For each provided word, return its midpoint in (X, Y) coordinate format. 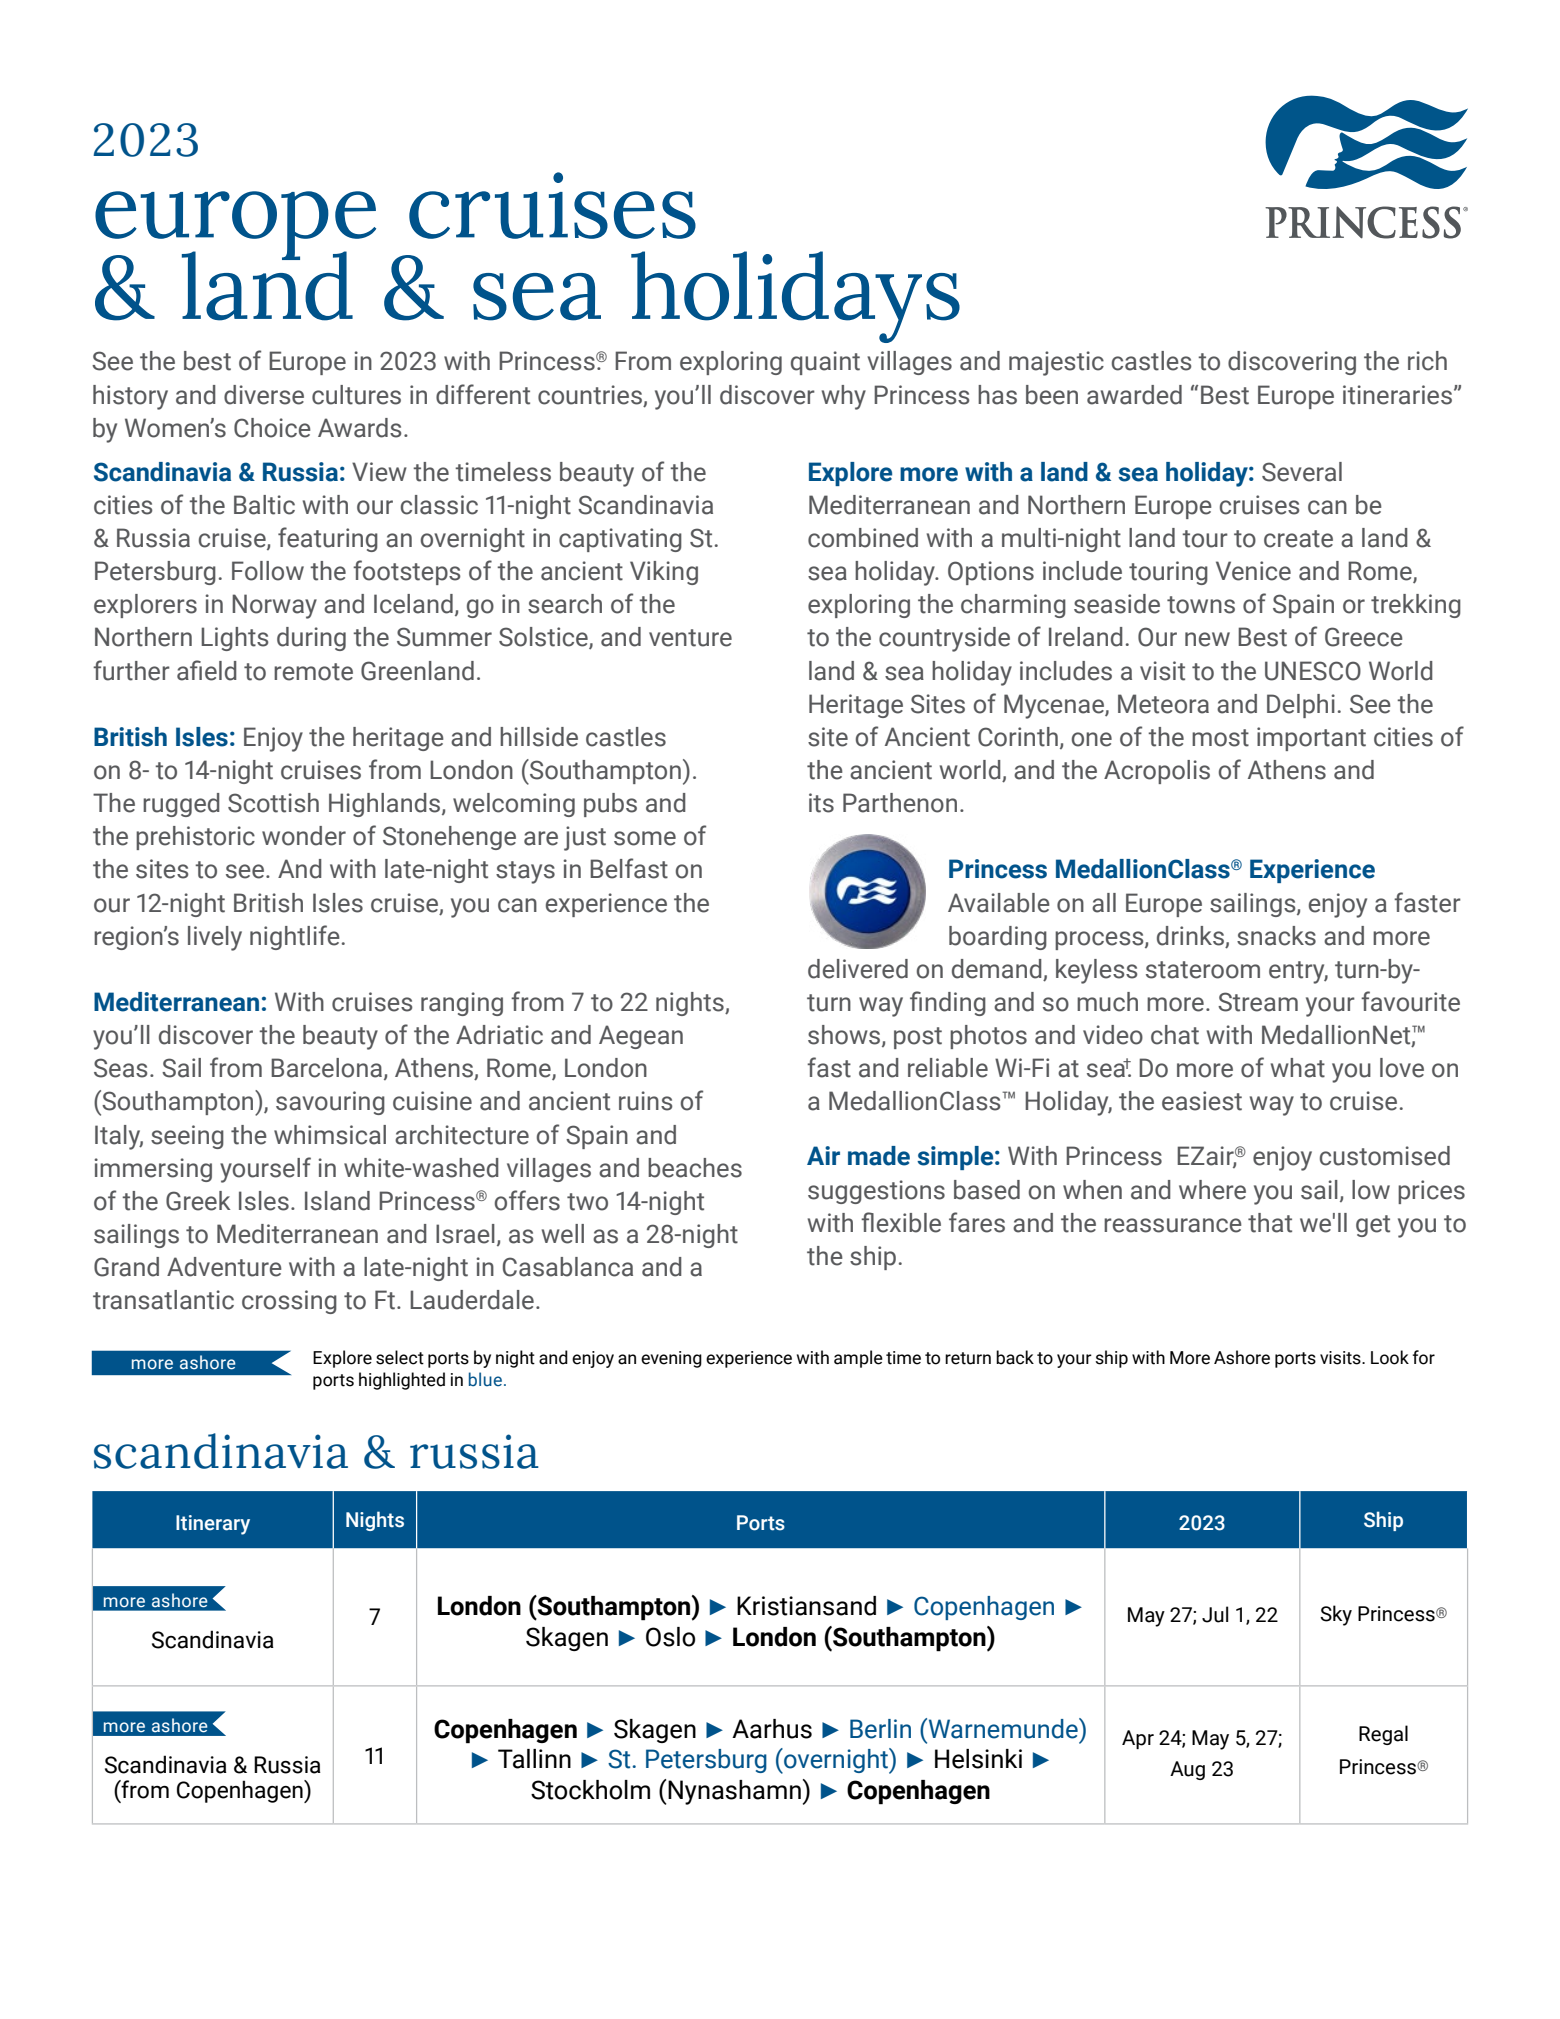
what (1298, 1068)
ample (858, 1359)
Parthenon (900, 803)
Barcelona (328, 1069)
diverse (264, 395)
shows (845, 1036)
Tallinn (534, 1759)
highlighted (402, 1381)
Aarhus (772, 1729)
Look (1390, 1357)
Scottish (273, 803)
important (1311, 739)
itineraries (1397, 395)
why (844, 397)
